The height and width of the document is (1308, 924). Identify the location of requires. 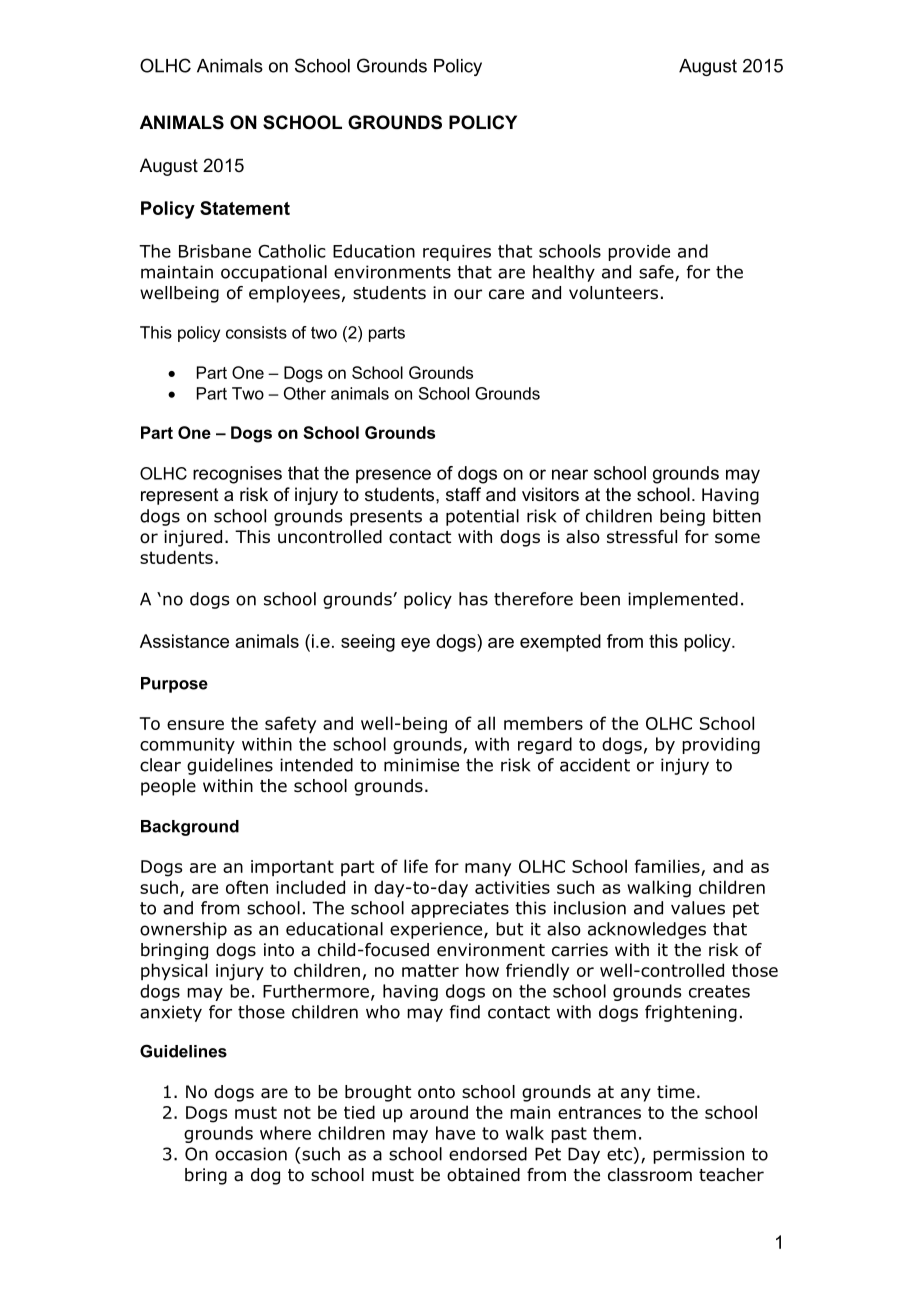
(457, 253).
